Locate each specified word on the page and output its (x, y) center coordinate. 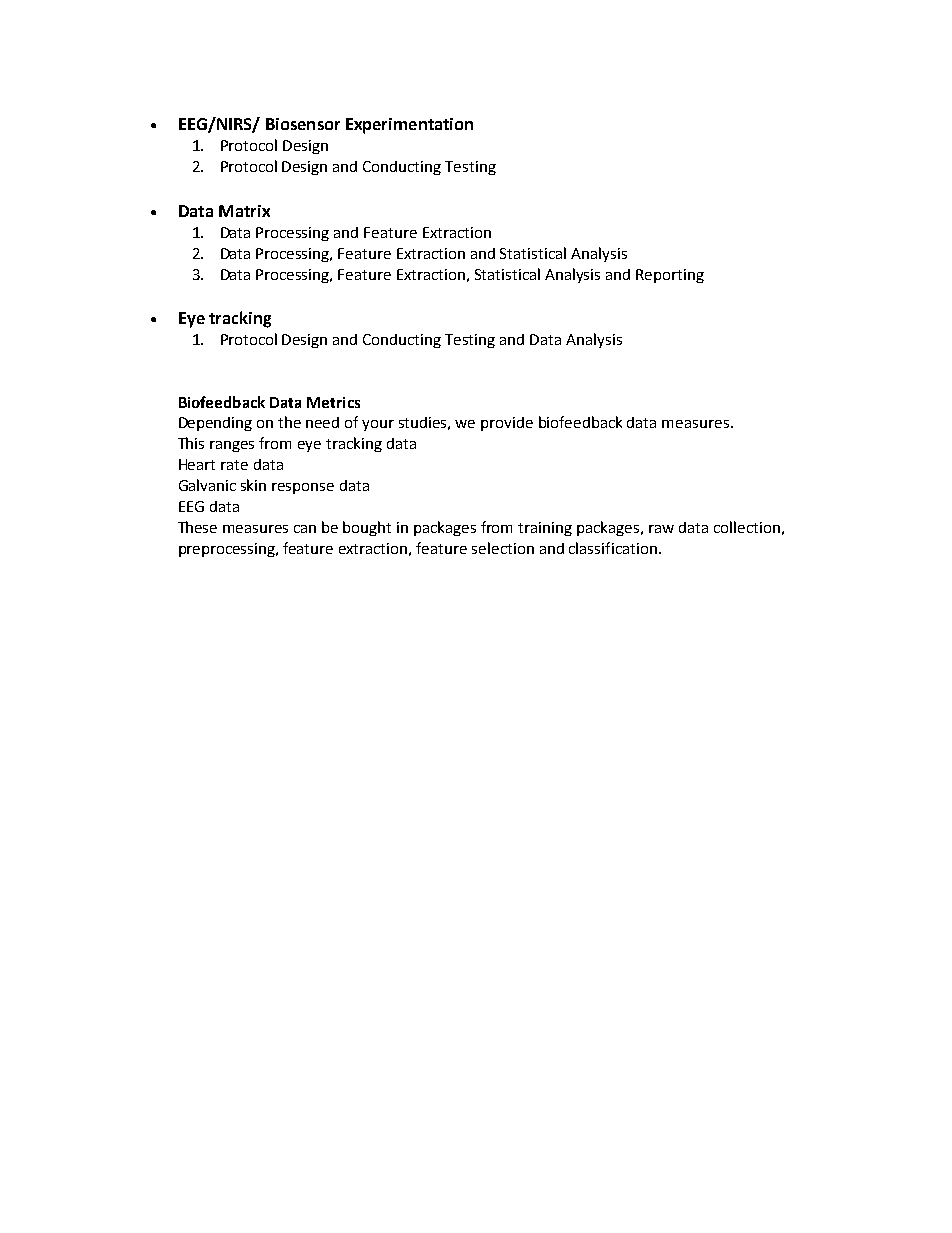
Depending (215, 424)
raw (661, 529)
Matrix (244, 211)
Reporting (670, 276)
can (305, 529)
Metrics (333, 402)
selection (503, 548)
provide (507, 424)
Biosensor (303, 124)
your (378, 425)
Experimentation (409, 126)
